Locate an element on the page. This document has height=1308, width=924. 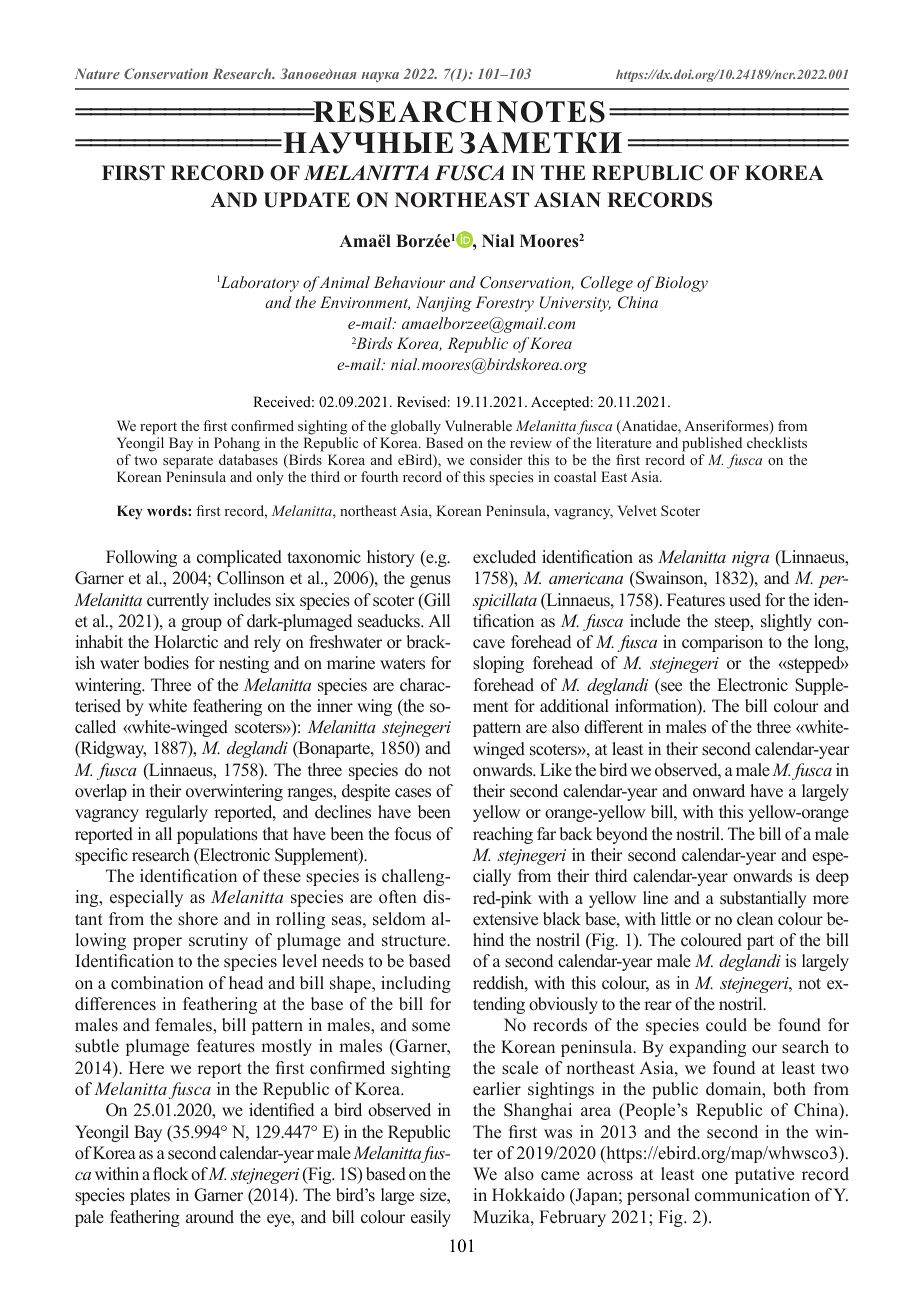
NOTES is located at coordinates (551, 112).
